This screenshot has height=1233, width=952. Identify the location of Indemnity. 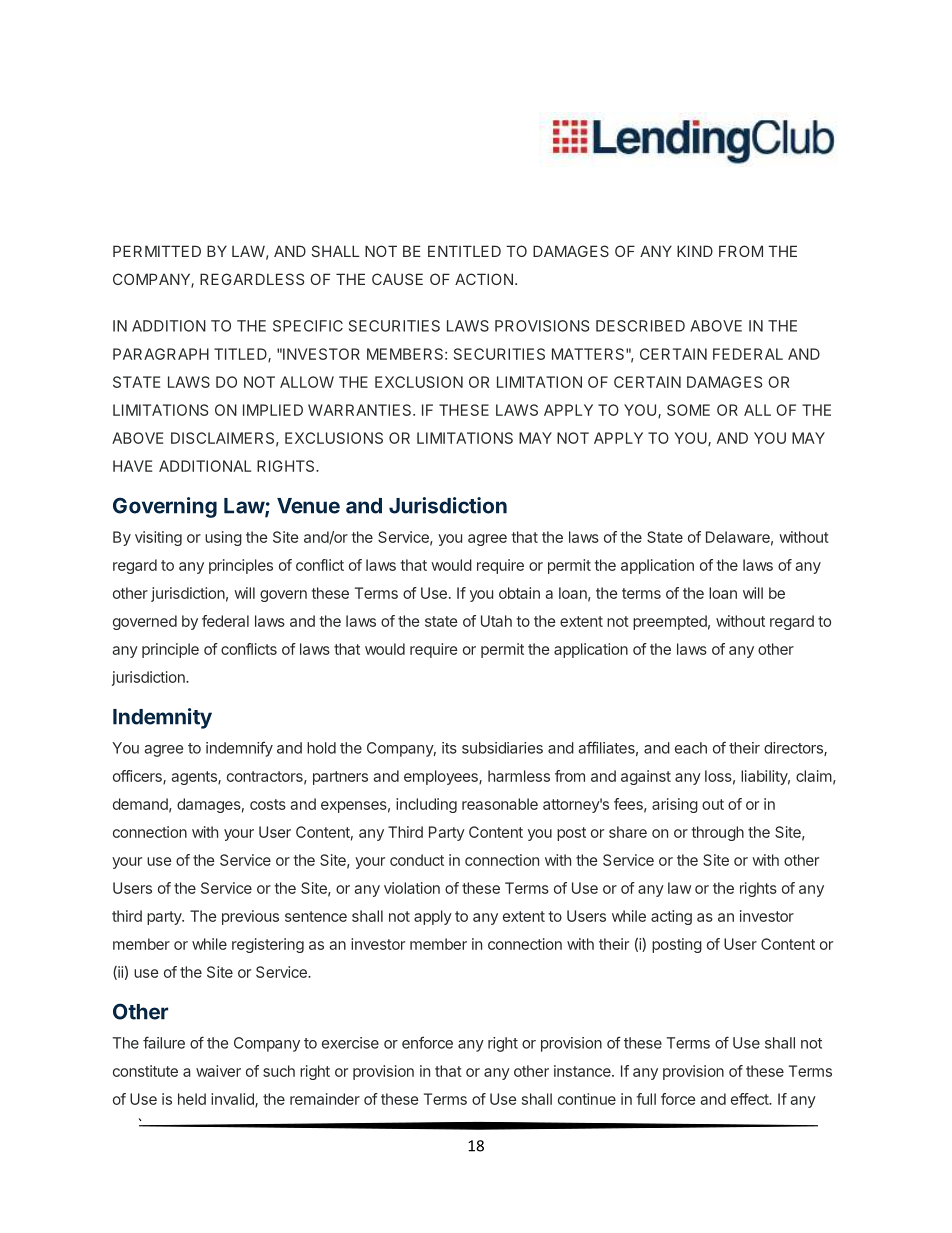
(162, 718).
